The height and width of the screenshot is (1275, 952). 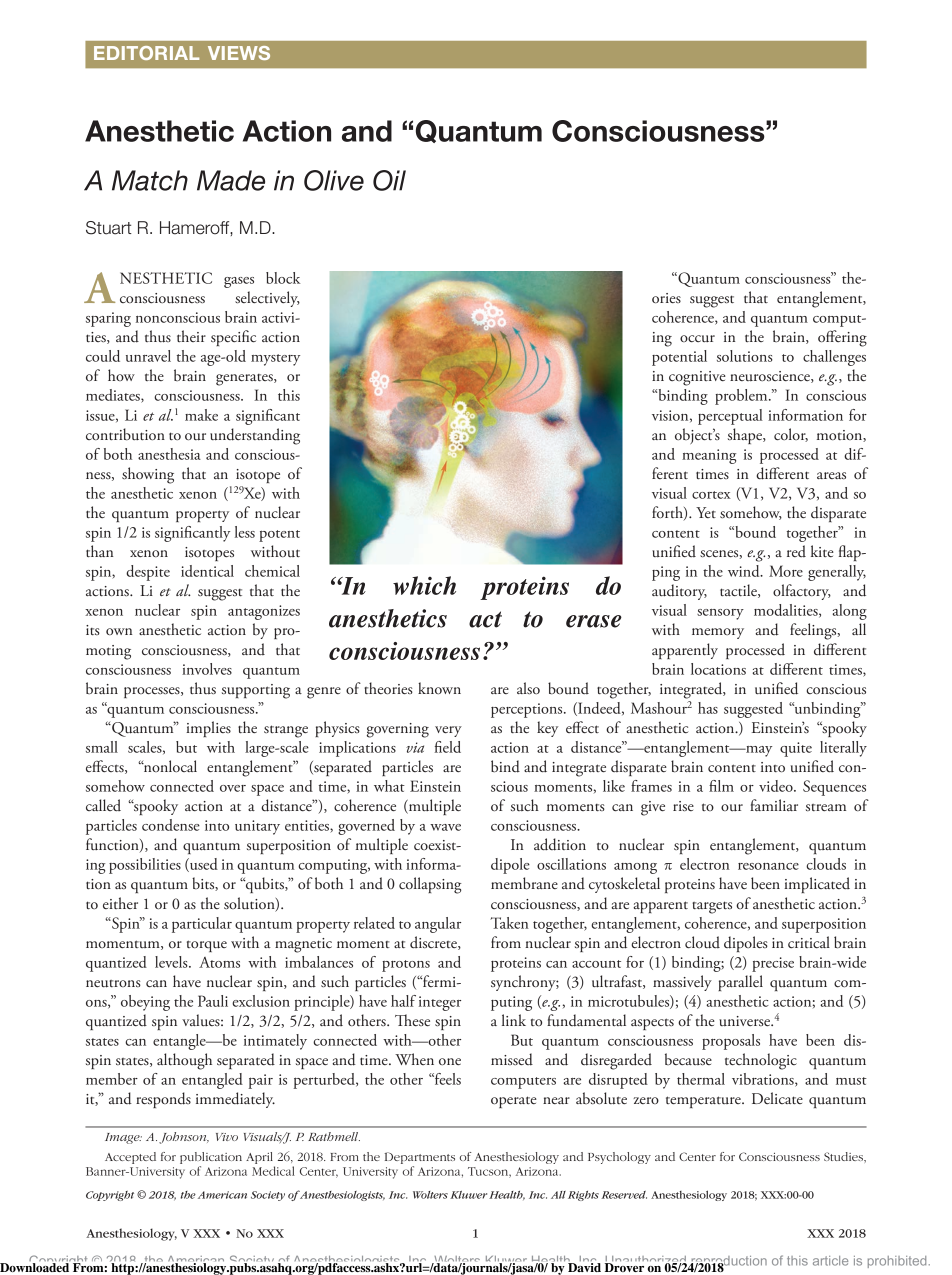 What do you see at coordinates (420, 1158) in the screenshot?
I see `Departments` at bounding box center [420, 1158].
